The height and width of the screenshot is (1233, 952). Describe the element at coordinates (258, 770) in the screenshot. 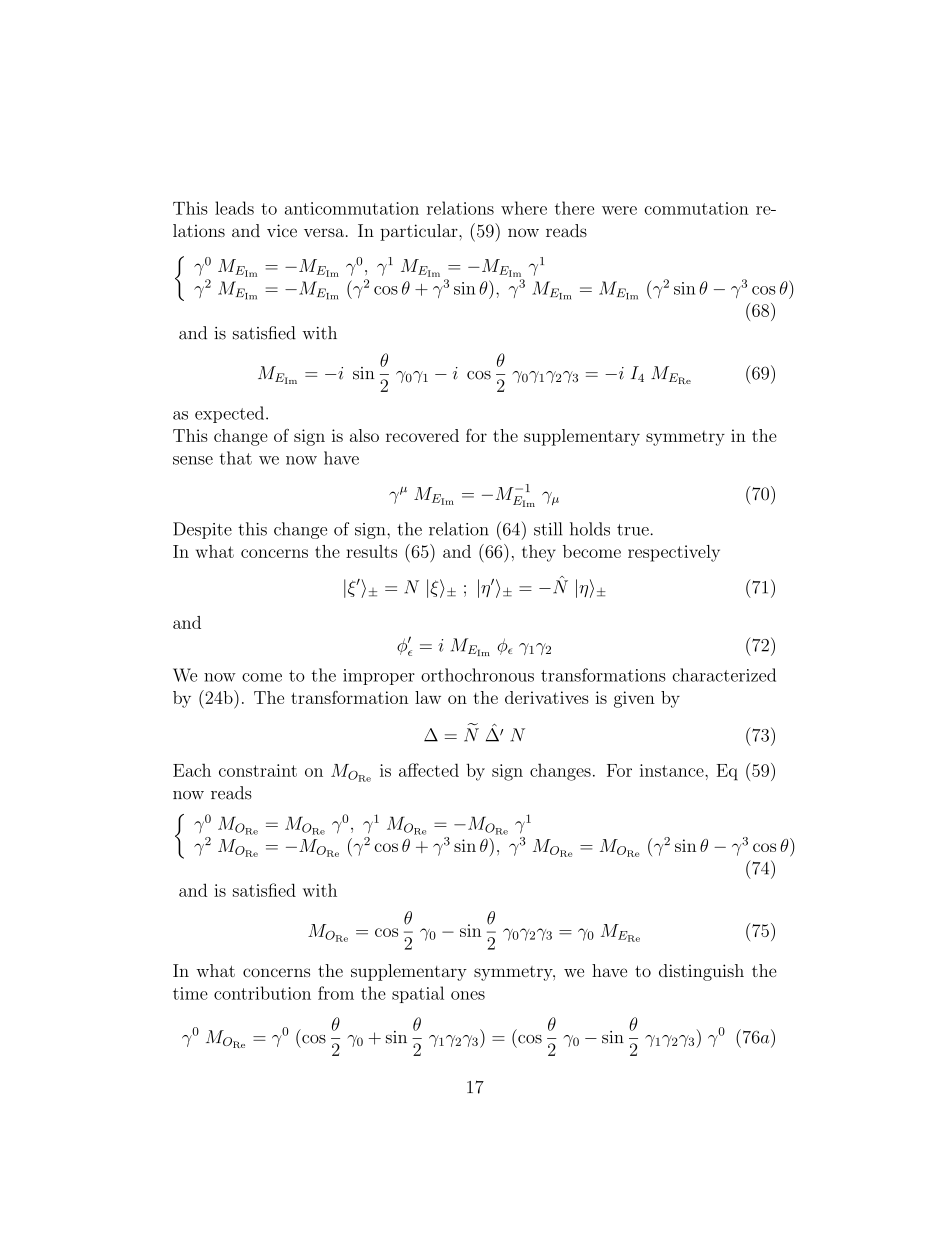

I see `constraint` at that location.
